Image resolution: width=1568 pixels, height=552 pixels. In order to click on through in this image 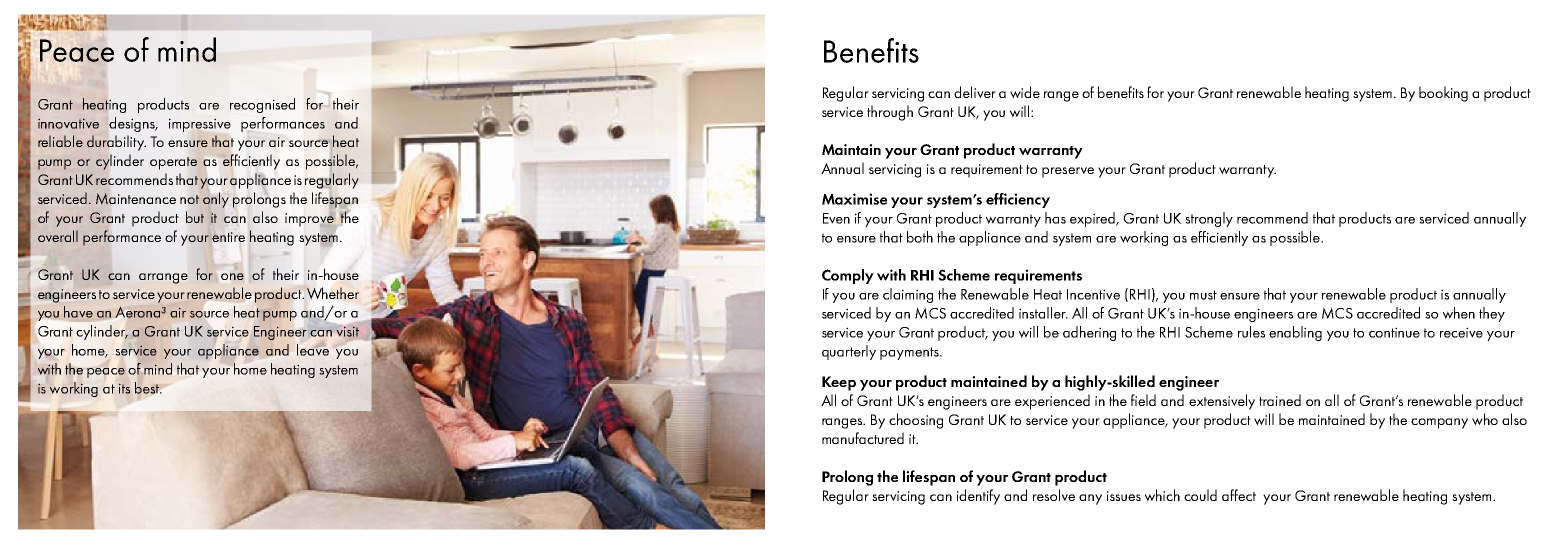, I will do `click(890, 113)`.
